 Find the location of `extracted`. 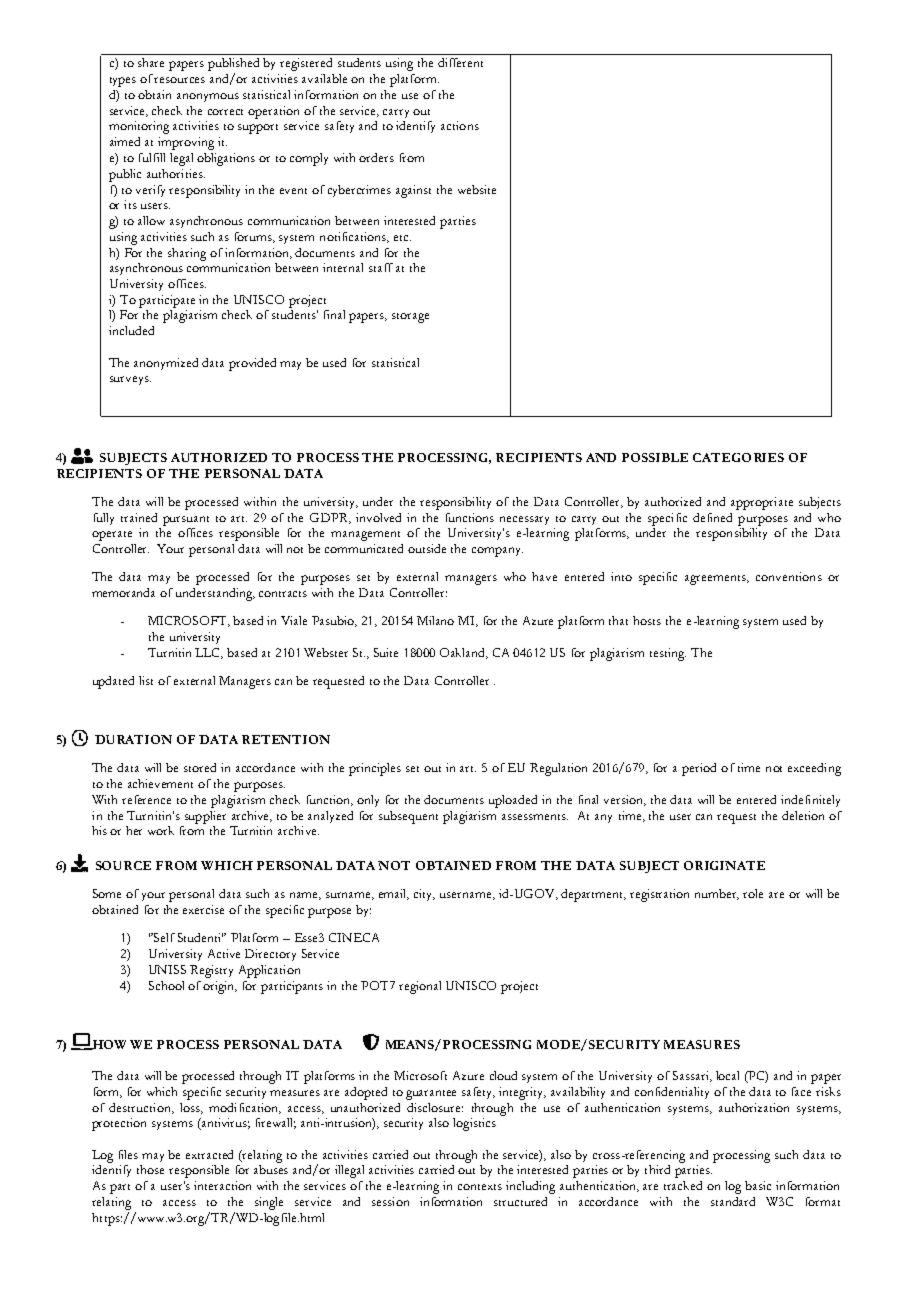

extracted is located at coordinates (209, 1154).
